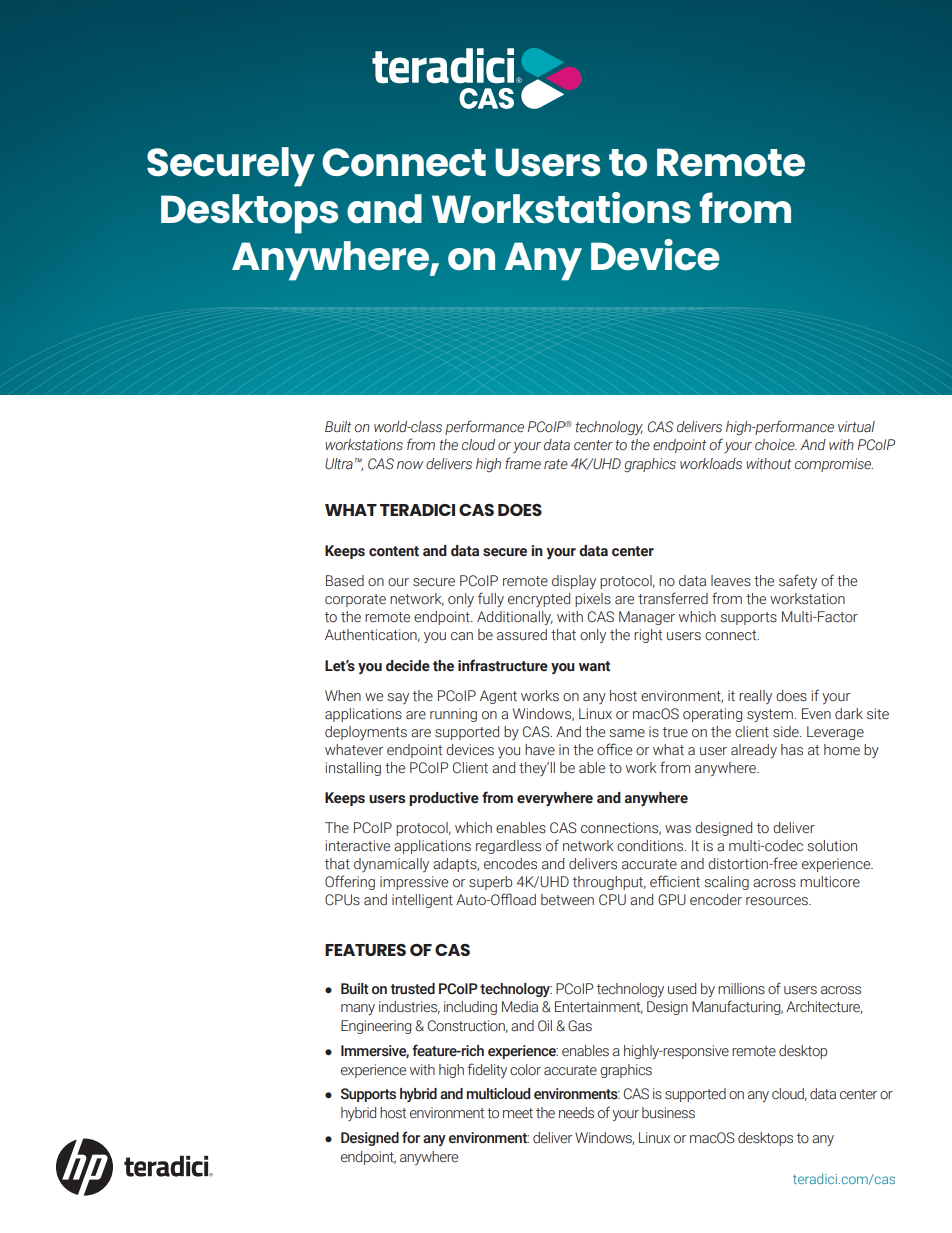 The height and width of the screenshot is (1233, 952). I want to click on office, so click(614, 749).
